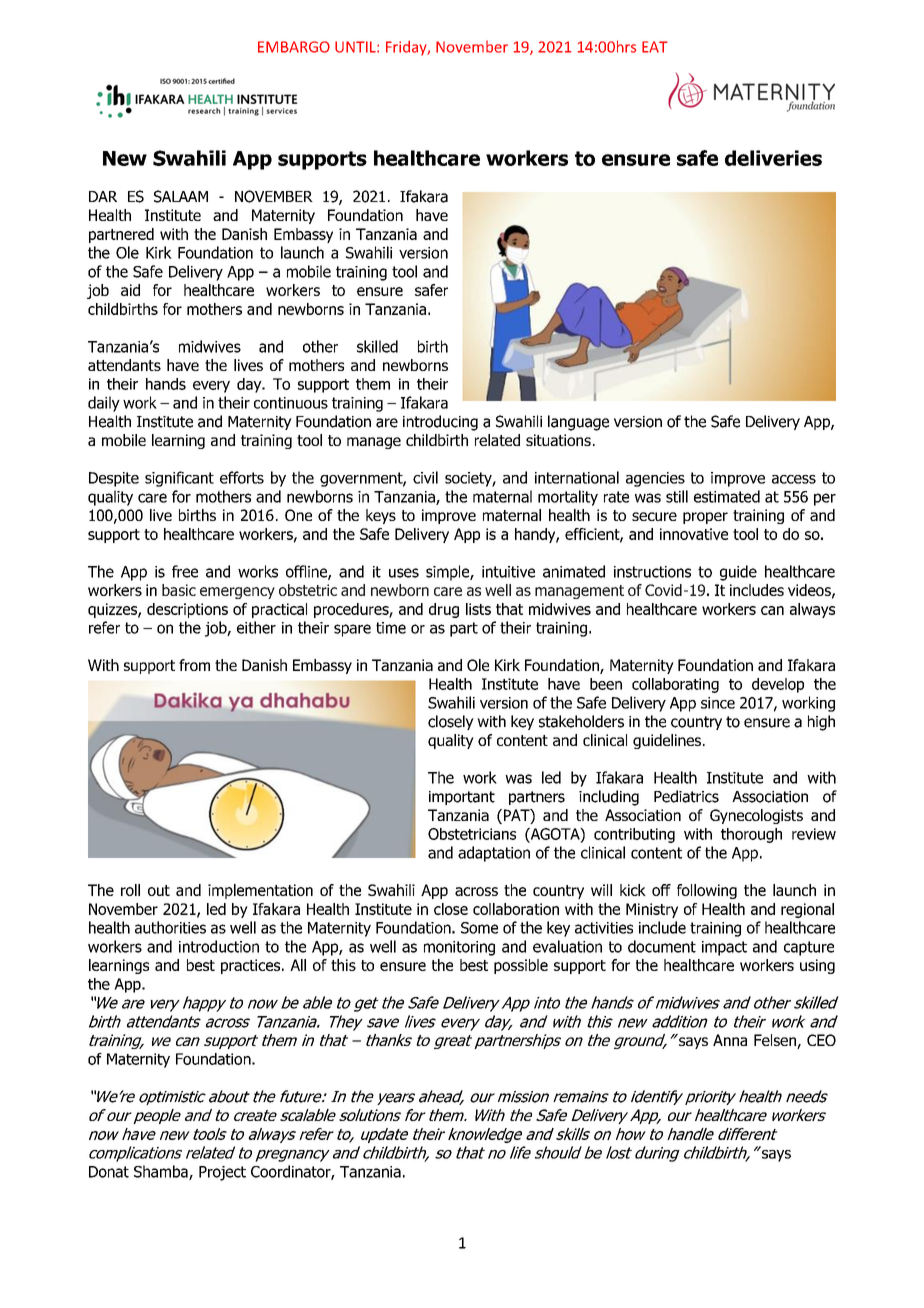  What do you see at coordinates (222, 1173) in the image?
I see `Project` at bounding box center [222, 1173].
